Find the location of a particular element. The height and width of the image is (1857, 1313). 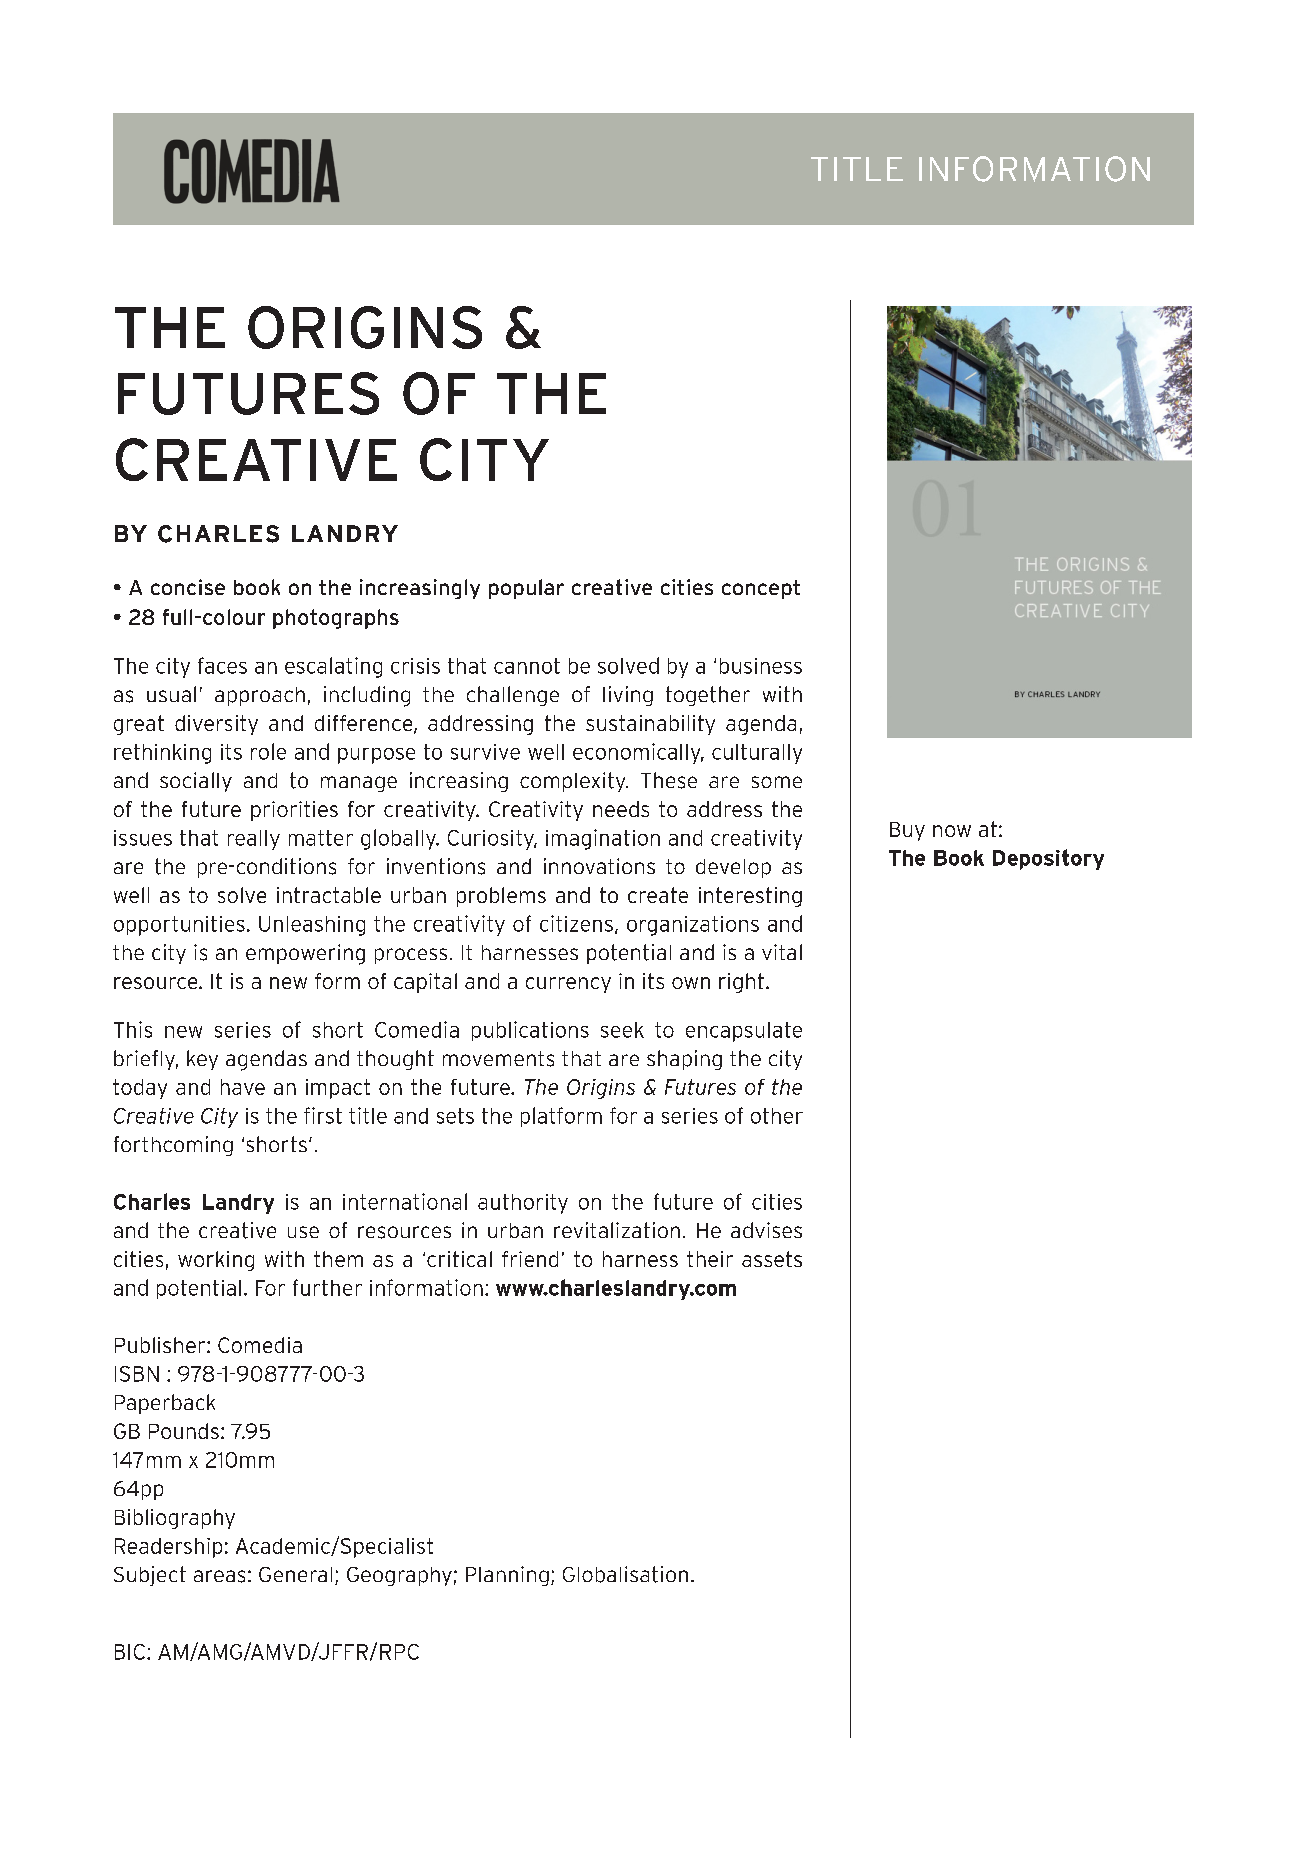

areas is located at coordinates (219, 1576).
